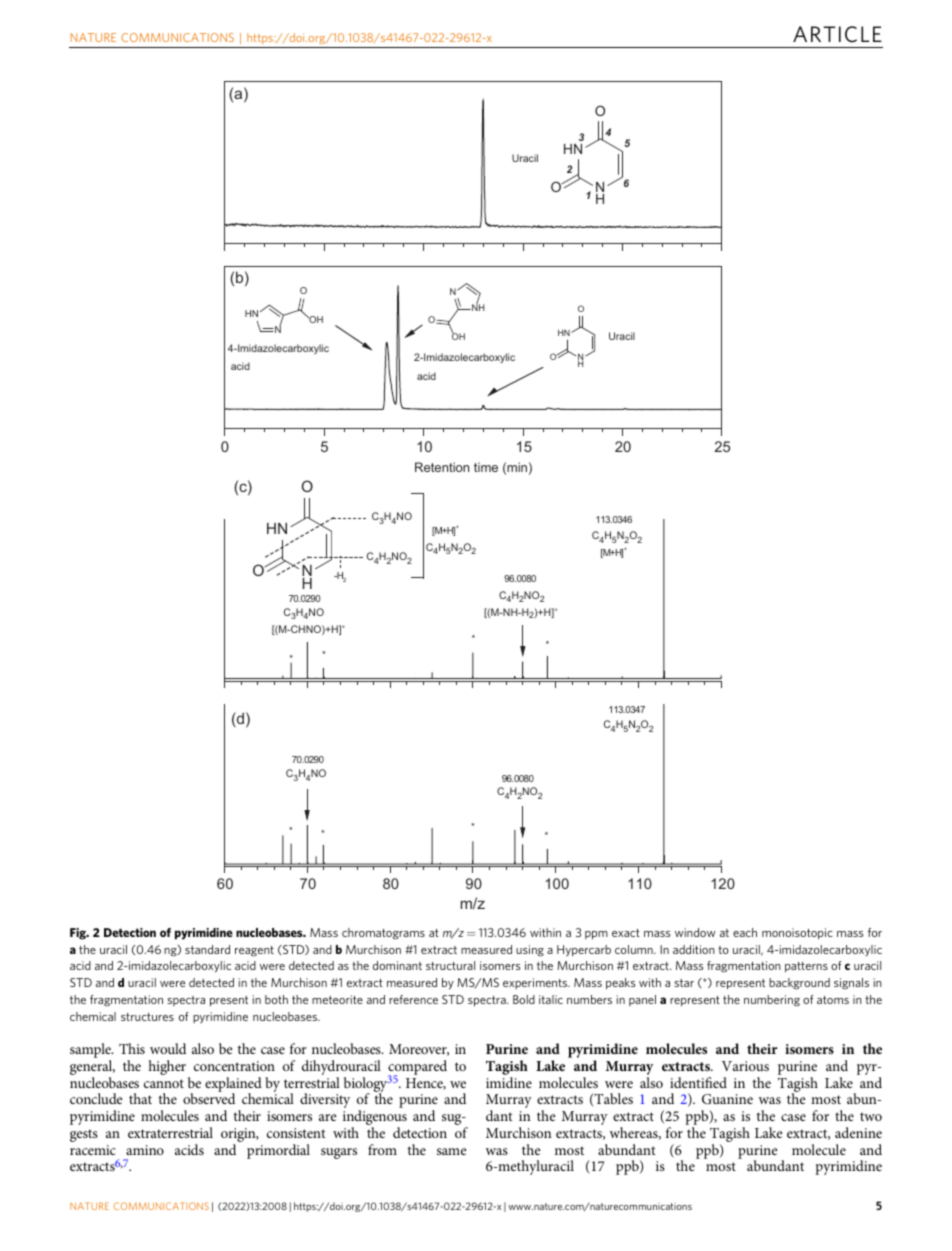 The image size is (952, 1251). Describe the element at coordinates (745, 932) in the image. I see `each` at that location.
